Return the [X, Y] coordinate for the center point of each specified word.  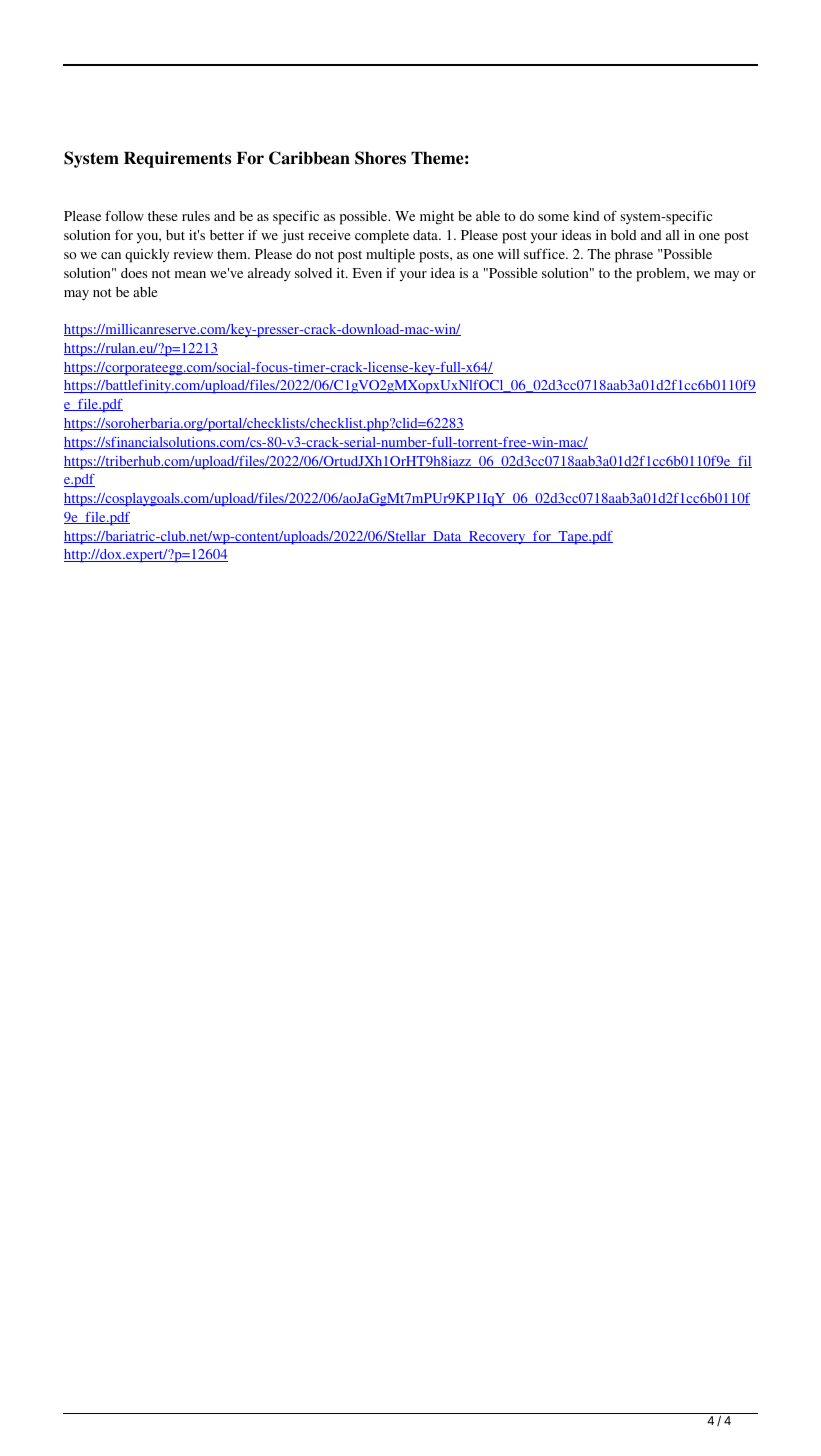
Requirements [177, 159]
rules [196, 216]
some [553, 217]
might [437, 218]
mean [190, 274]
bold [624, 235]
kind [586, 216]
